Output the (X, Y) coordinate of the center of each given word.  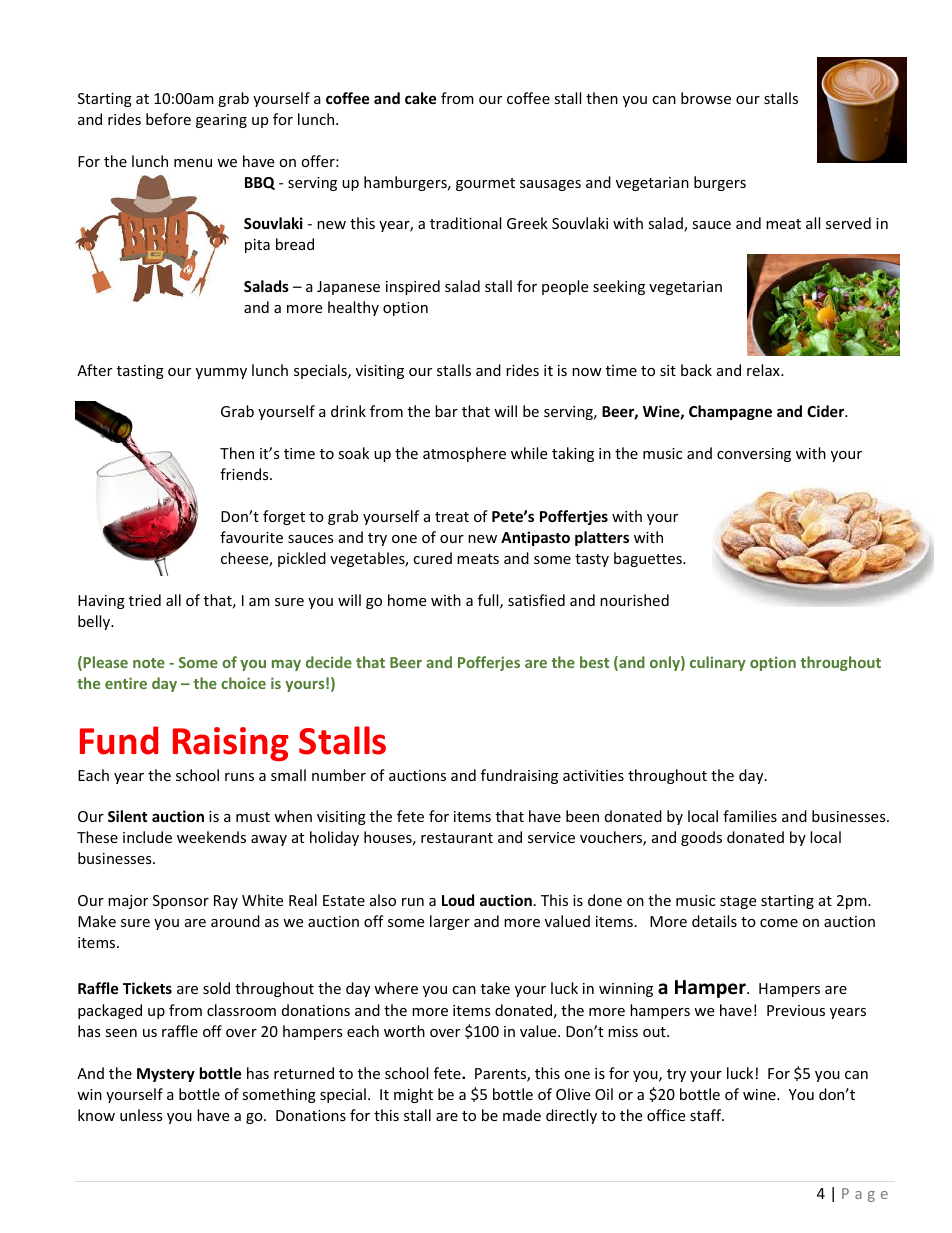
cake (421, 98)
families (750, 816)
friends (245, 474)
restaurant (457, 838)
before (168, 119)
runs (239, 777)
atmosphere (464, 454)
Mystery (166, 1075)
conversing (754, 455)
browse (706, 98)
